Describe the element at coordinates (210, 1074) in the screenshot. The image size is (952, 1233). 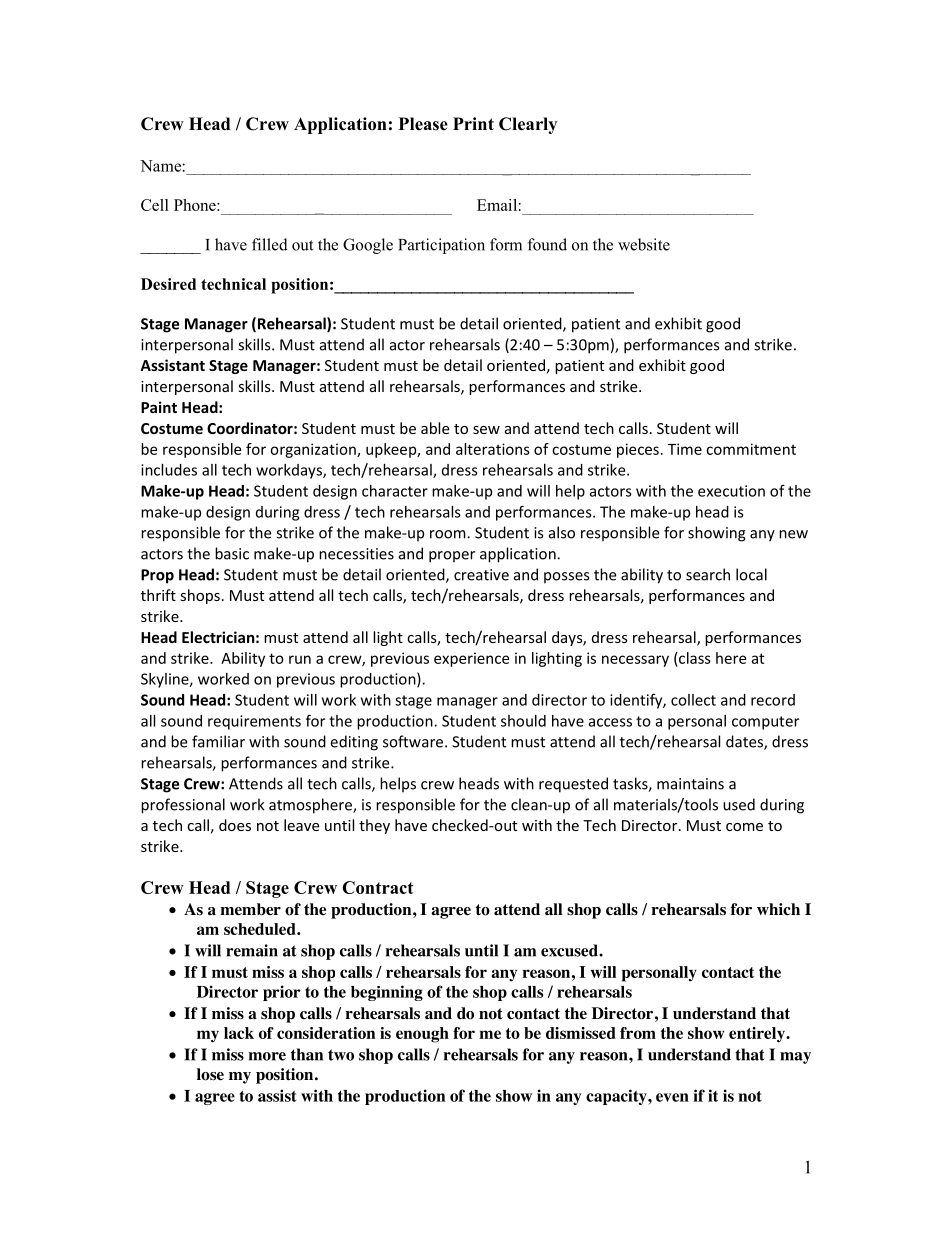
I see `lose` at that location.
